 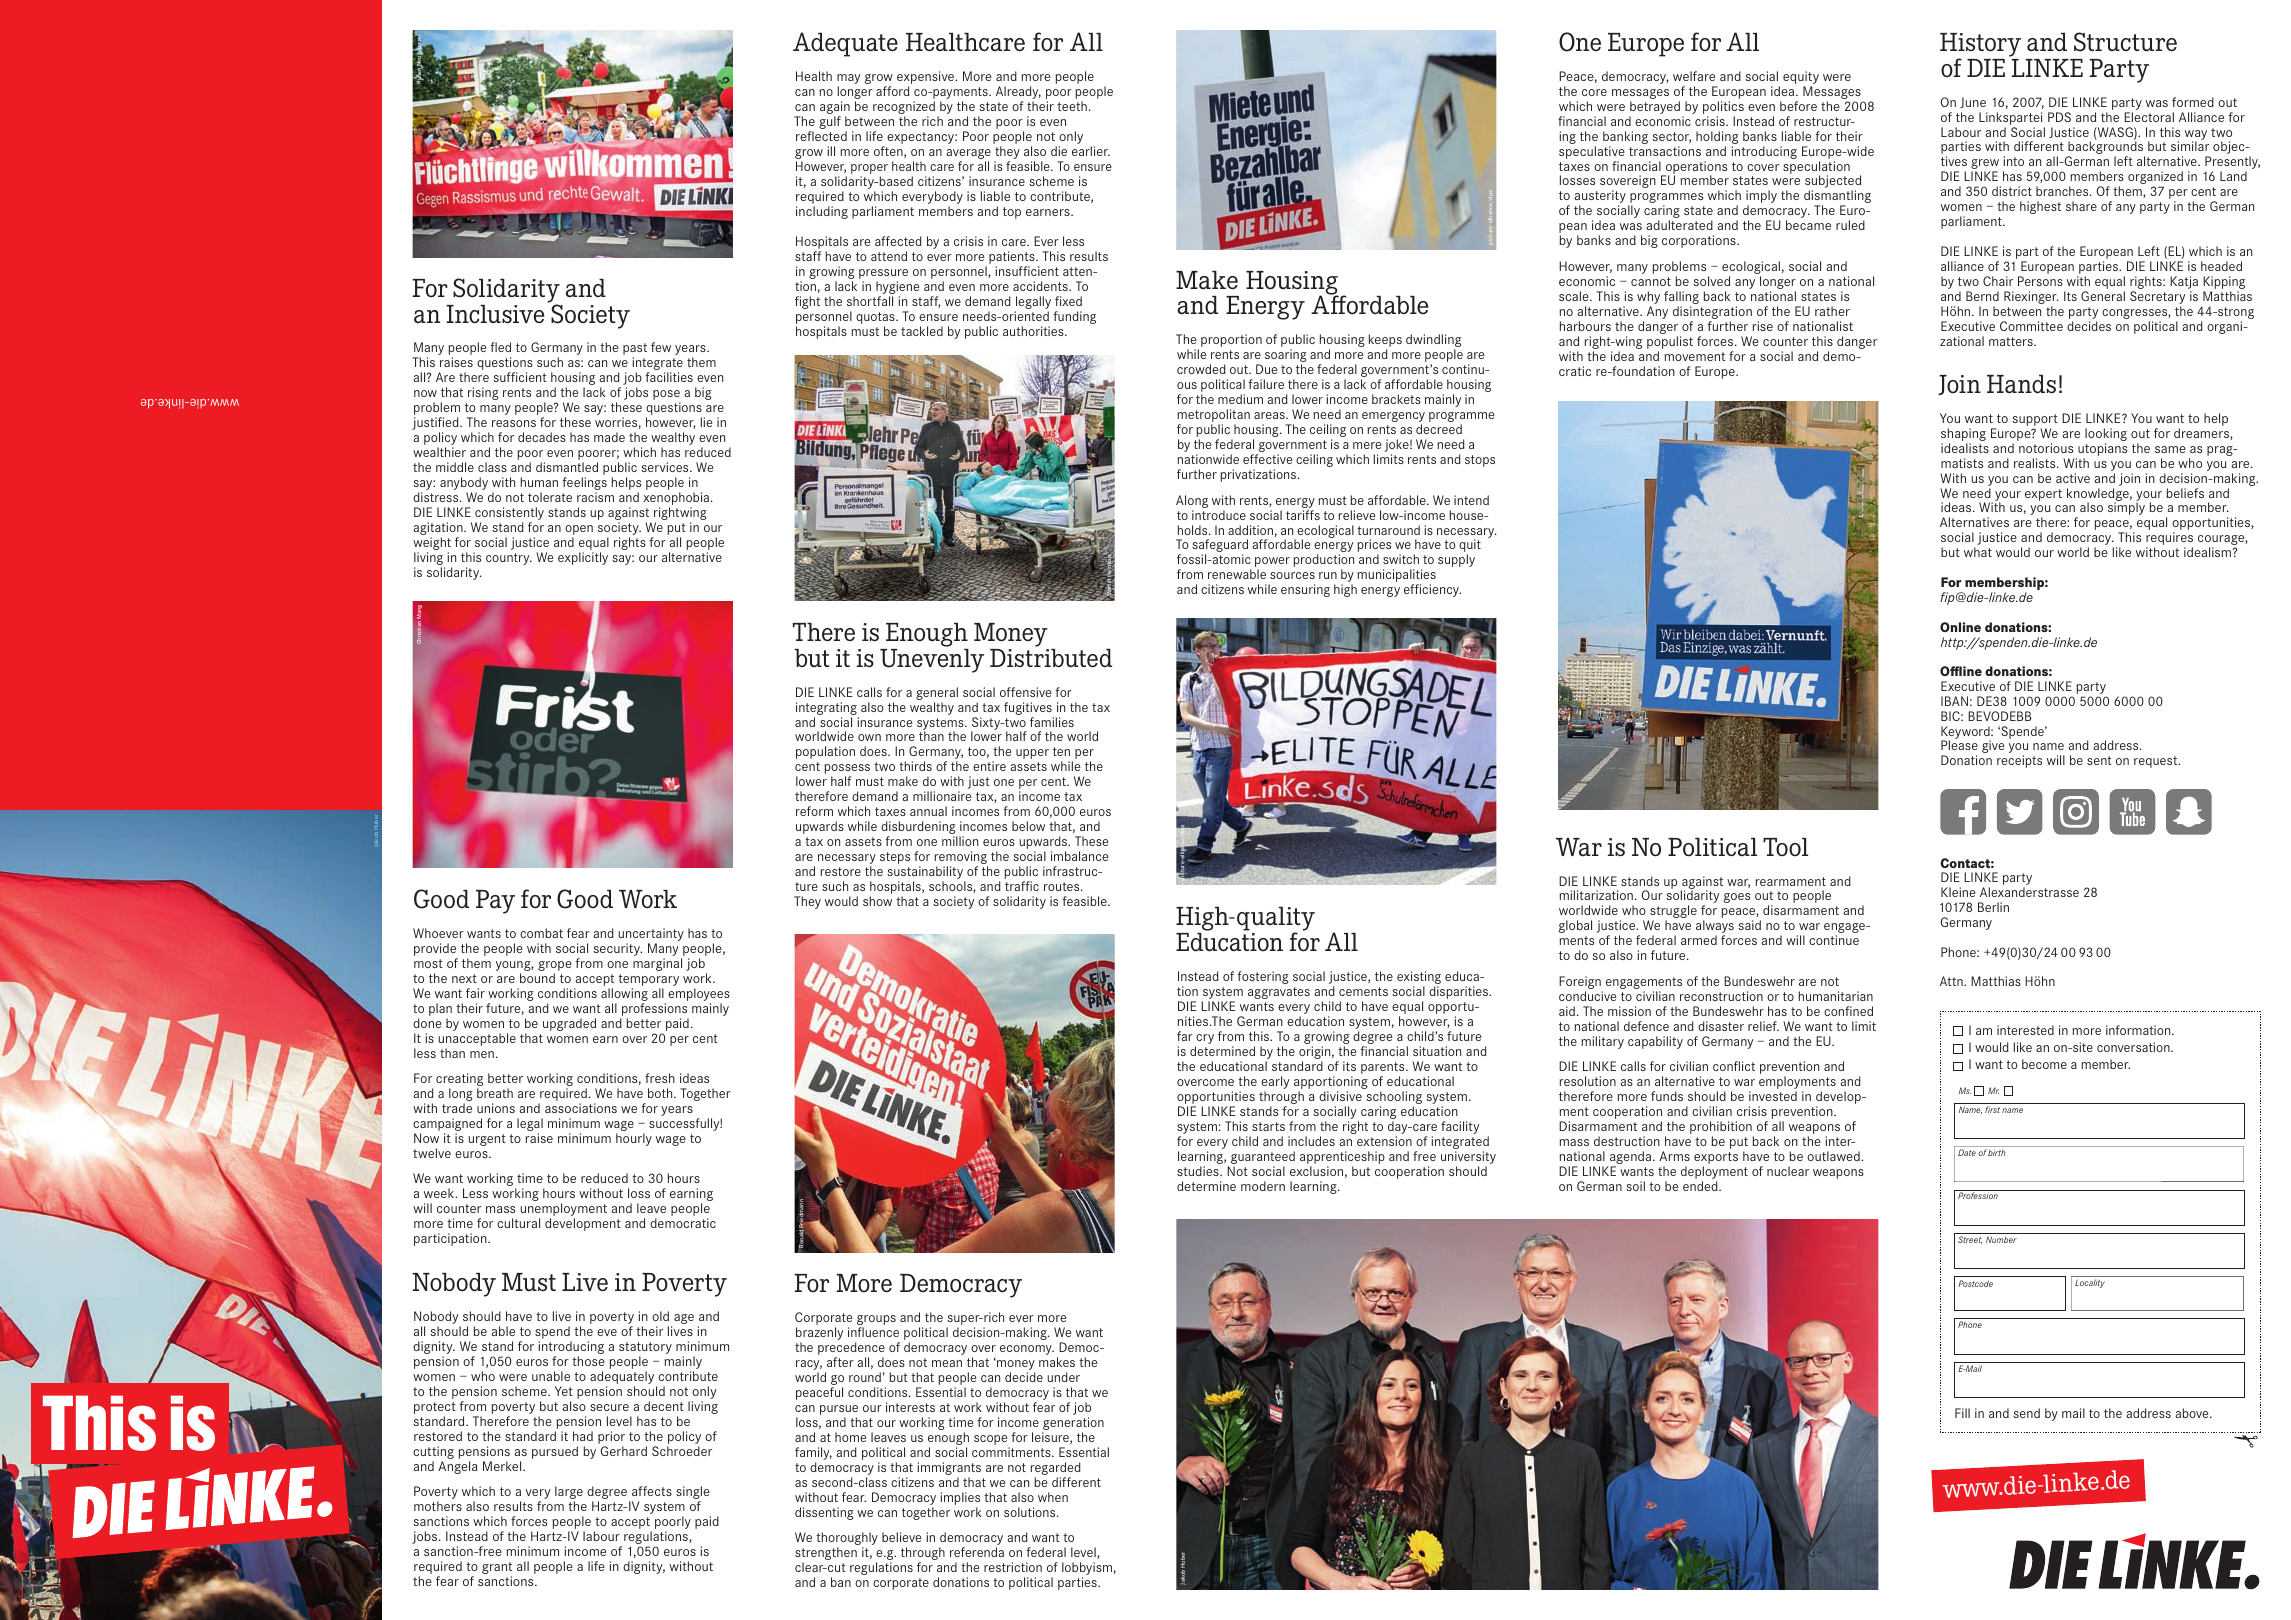 What do you see at coordinates (1961, 671) in the screenshot?
I see `Offline` at bounding box center [1961, 671].
